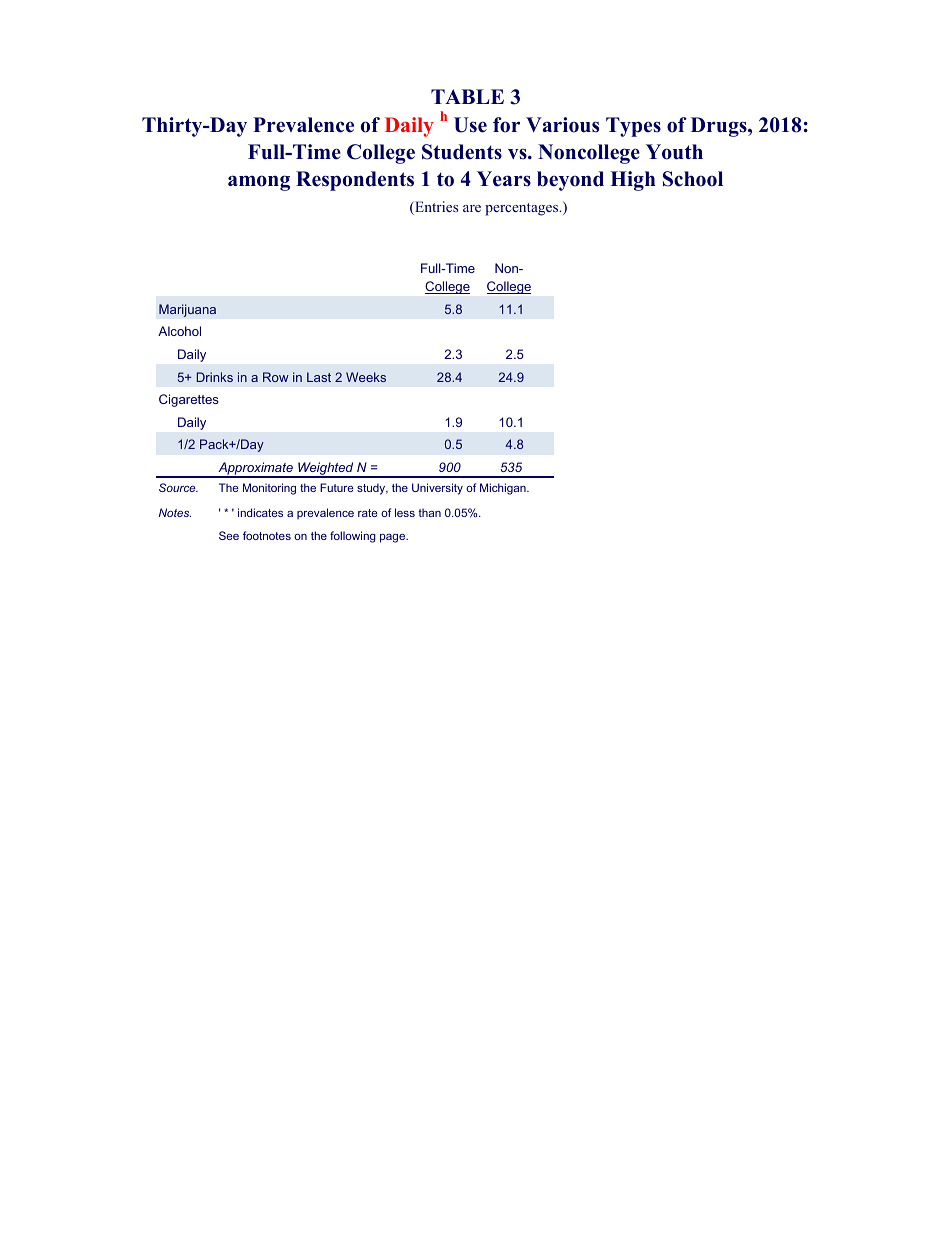 This document has width=952, height=1233. I want to click on Weeks, so click(366, 377).
